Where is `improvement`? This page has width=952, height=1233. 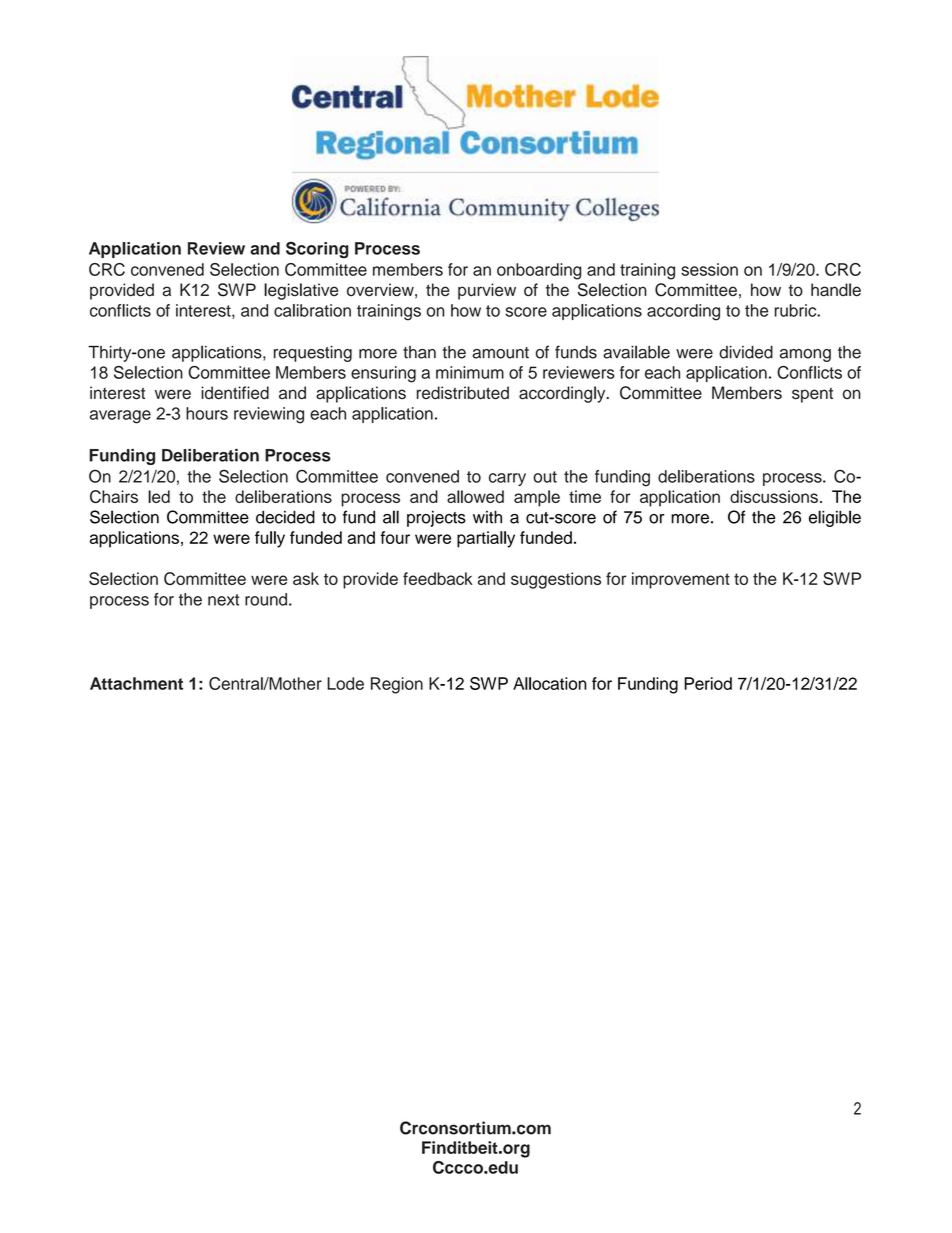 improvement is located at coordinates (681, 580).
